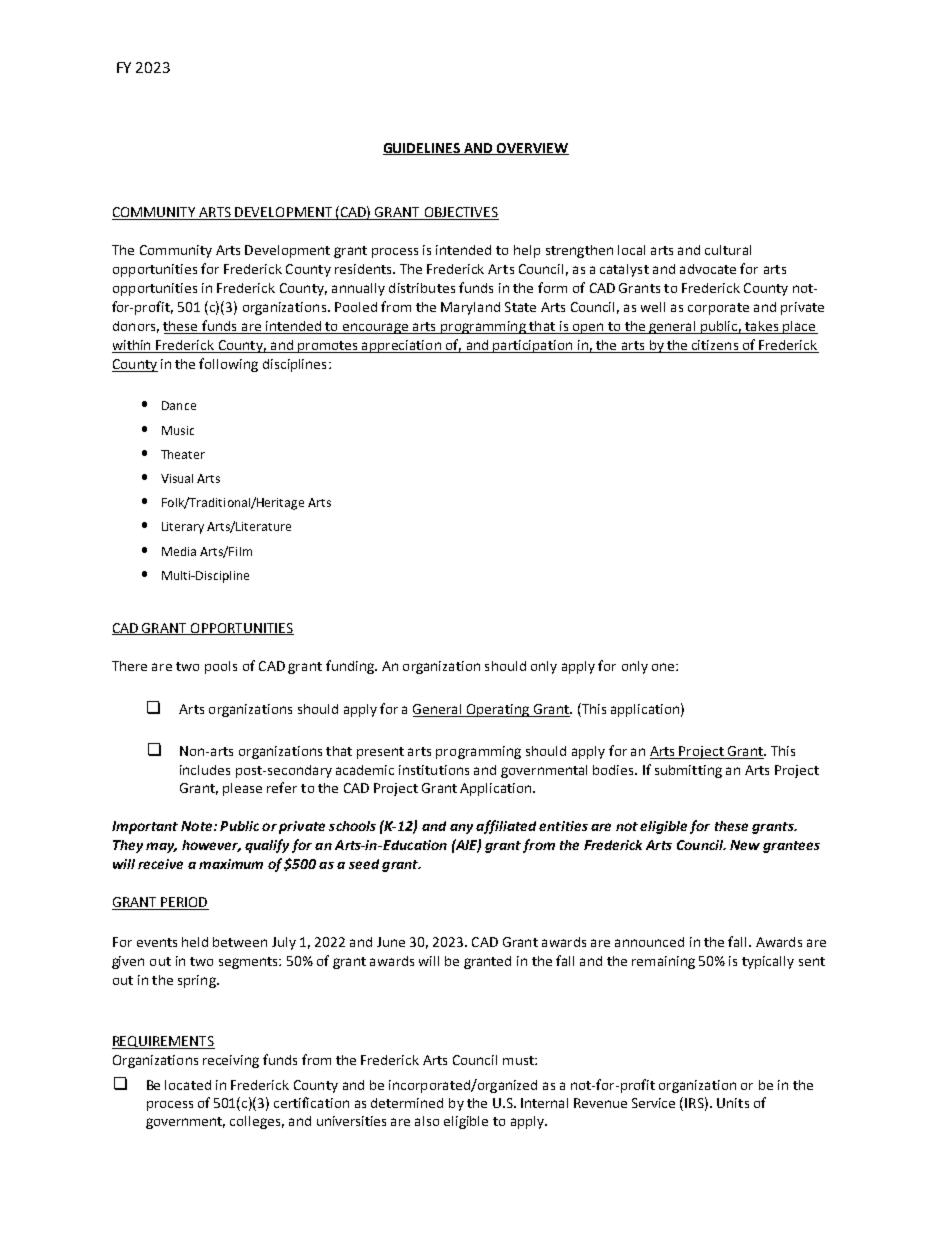 This document has height=1233, width=952. I want to click on citizens, so click(715, 346).
